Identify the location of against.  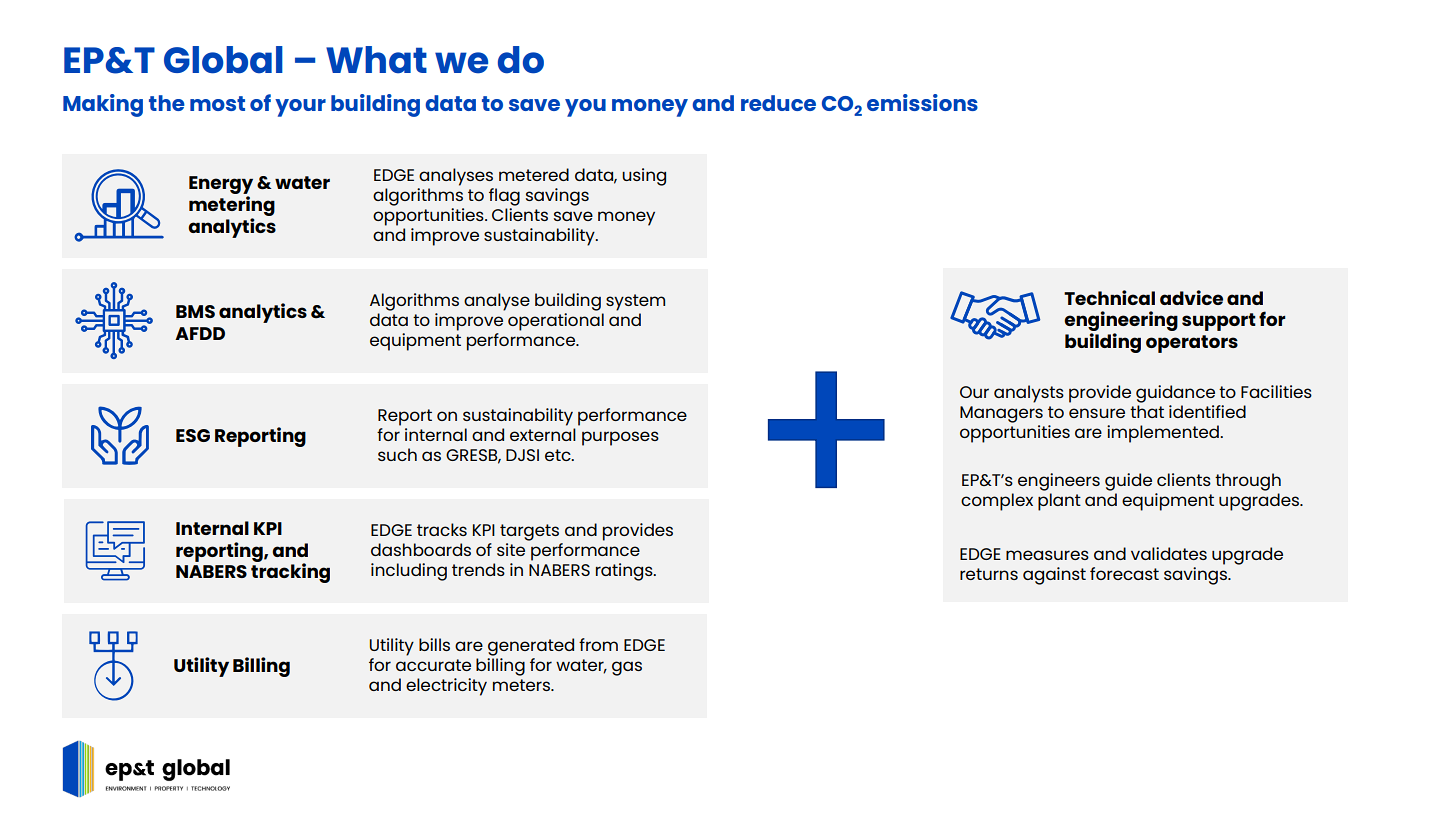
(1054, 576).
